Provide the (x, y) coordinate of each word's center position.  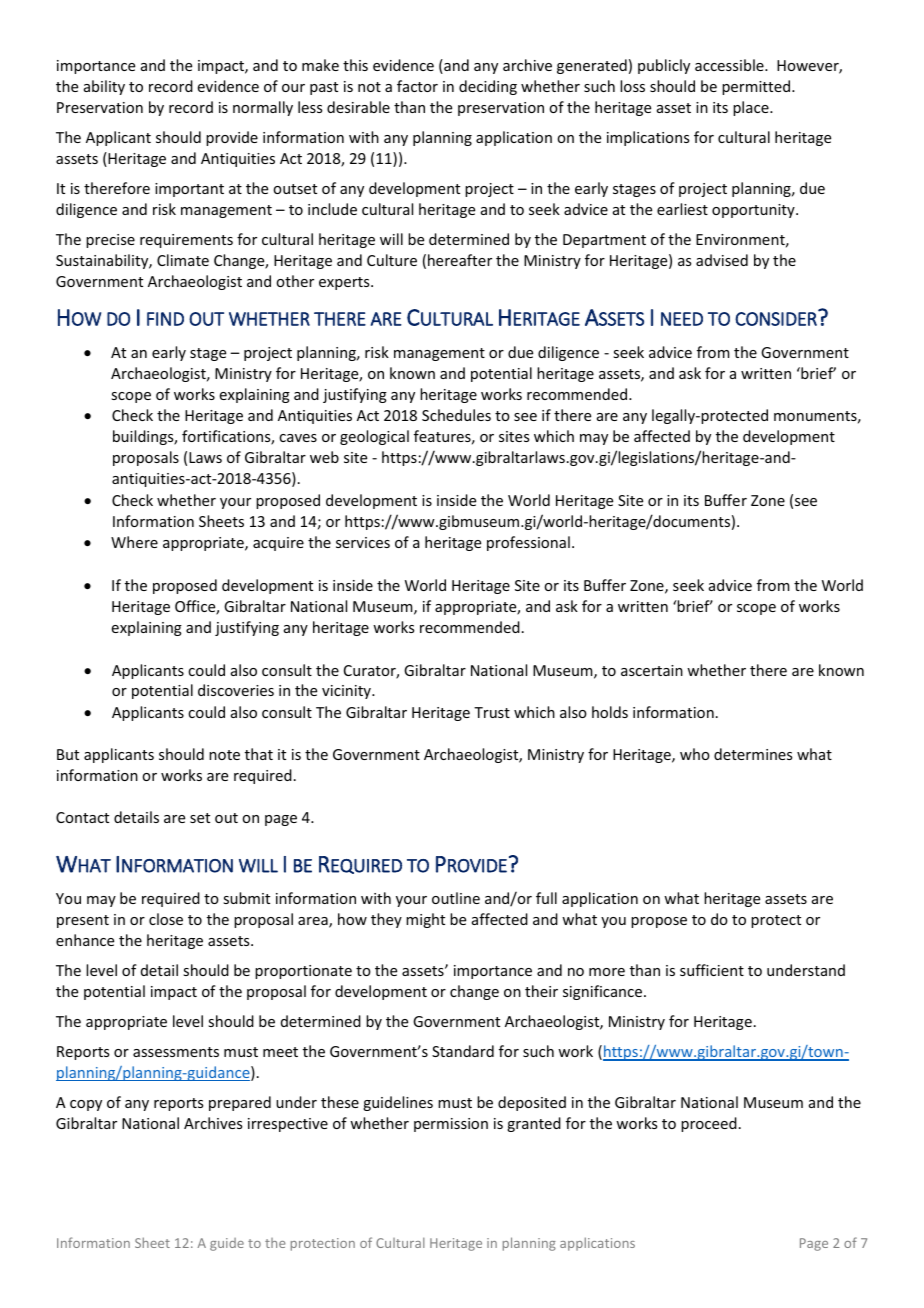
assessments (176, 1052)
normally (263, 108)
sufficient (712, 970)
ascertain (652, 670)
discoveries (236, 690)
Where (134, 542)
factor (417, 86)
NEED (682, 319)
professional (528, 543)
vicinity (347, 692)
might (425, 920)
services (363, 542)
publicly (664, 66)
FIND (165, 319)
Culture (392, 260)
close (166, 919)
